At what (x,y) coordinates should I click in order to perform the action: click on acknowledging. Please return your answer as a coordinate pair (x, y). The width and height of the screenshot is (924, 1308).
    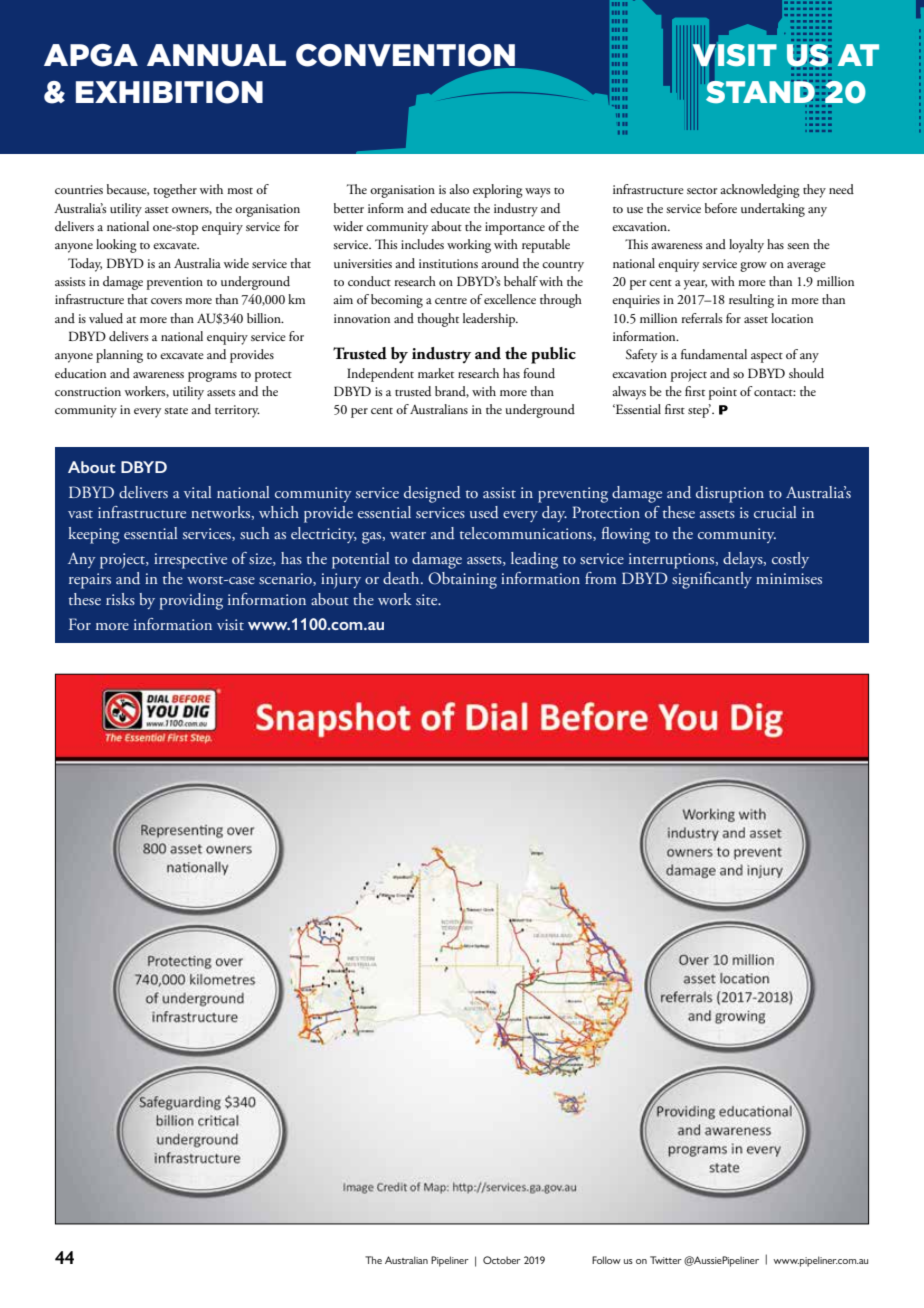
    Looking at the image, I should click on (760, 191).
